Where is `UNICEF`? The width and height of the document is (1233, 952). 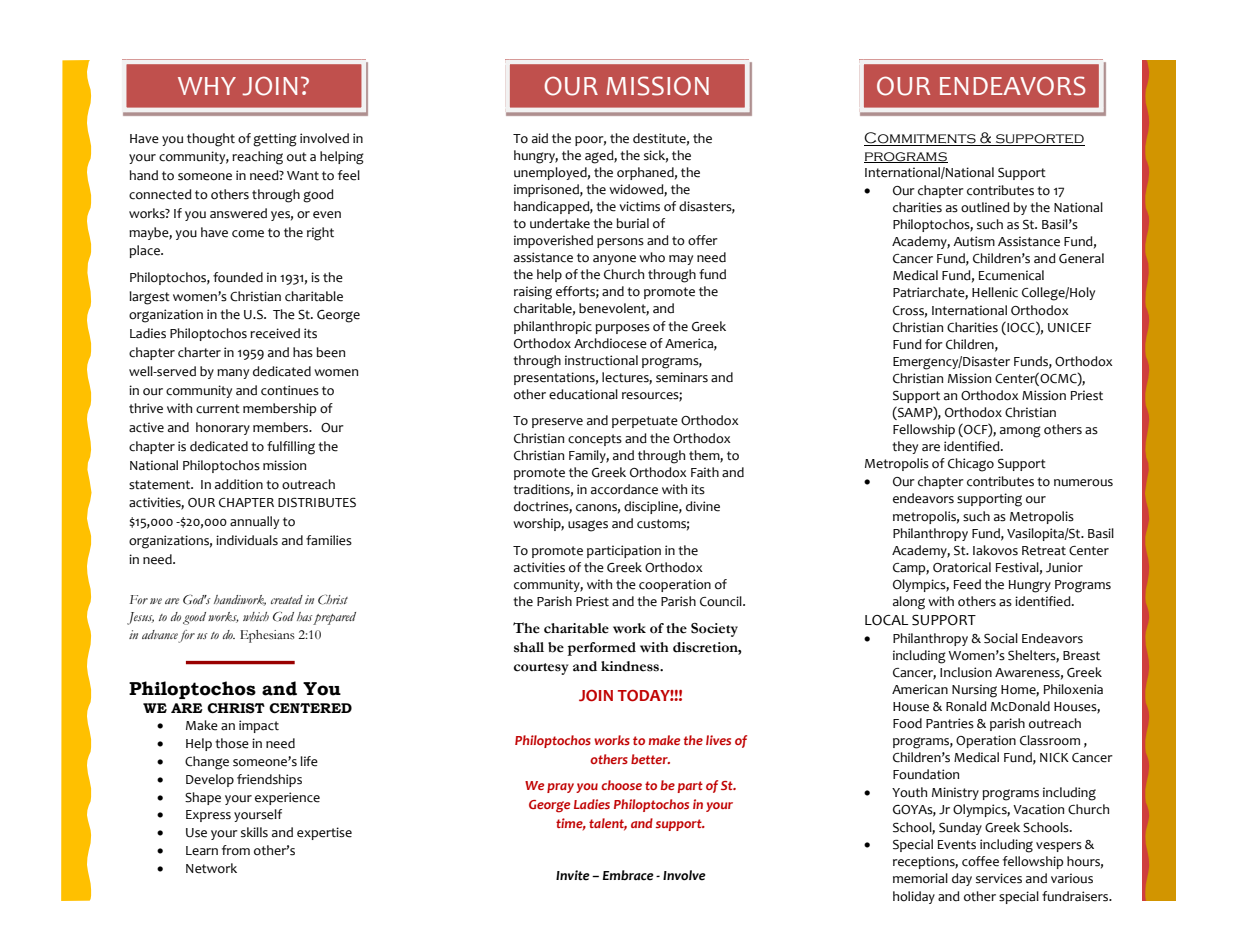
UNICEF is located at coordinates (1070, 328).
